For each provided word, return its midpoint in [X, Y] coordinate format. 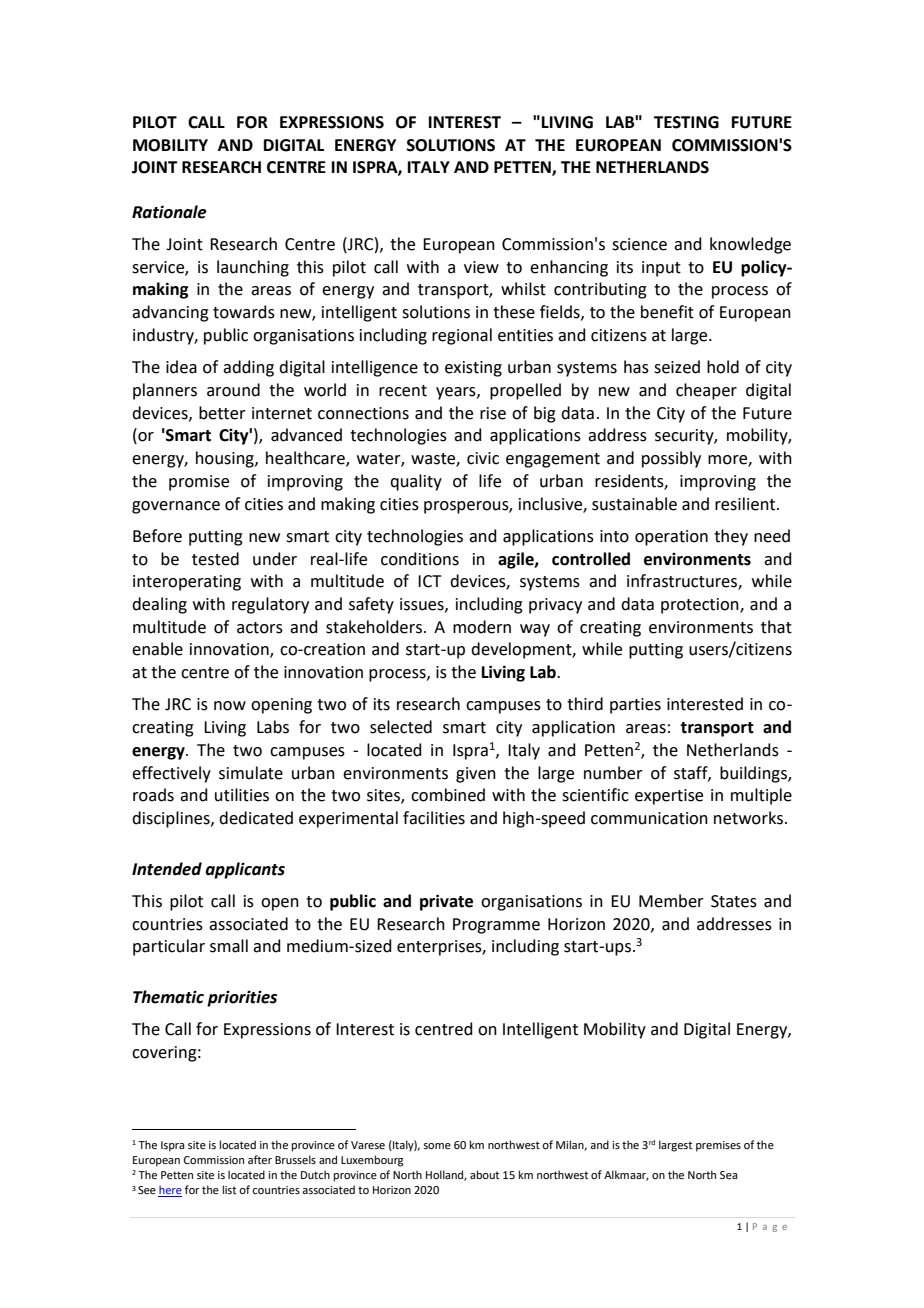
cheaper [706, 391]
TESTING [686, 122]
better [222, 413]
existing [473, 369]
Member [671, 901]
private [446, 902]
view [481, 267]
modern [482, 627]
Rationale [169, 212]
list [229, 1189]
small [229, 946]
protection [701, 606]
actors [260, 628]
